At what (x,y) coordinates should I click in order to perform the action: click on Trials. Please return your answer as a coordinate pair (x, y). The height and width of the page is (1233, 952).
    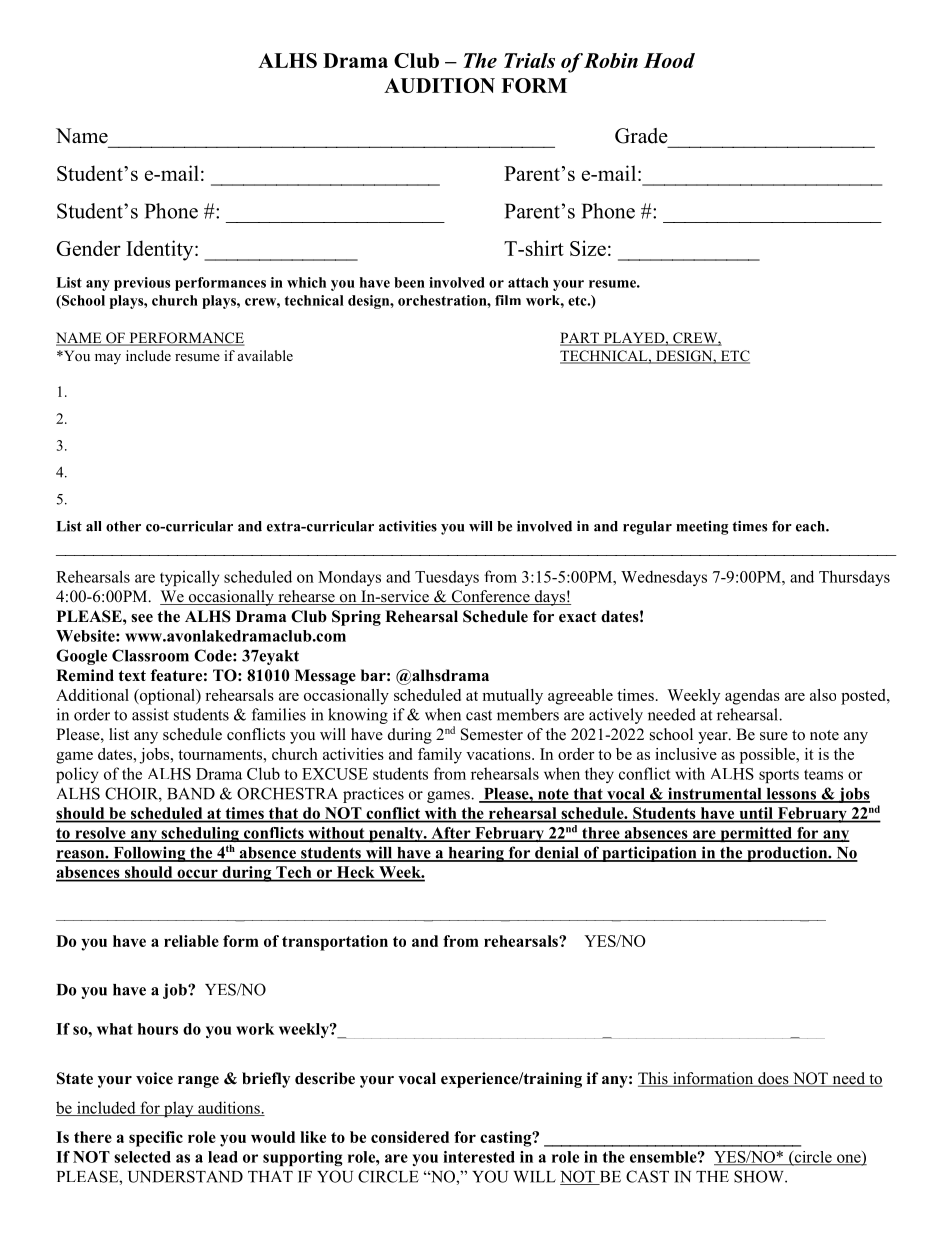
    Looking at the image, I should click on (529, 60).
